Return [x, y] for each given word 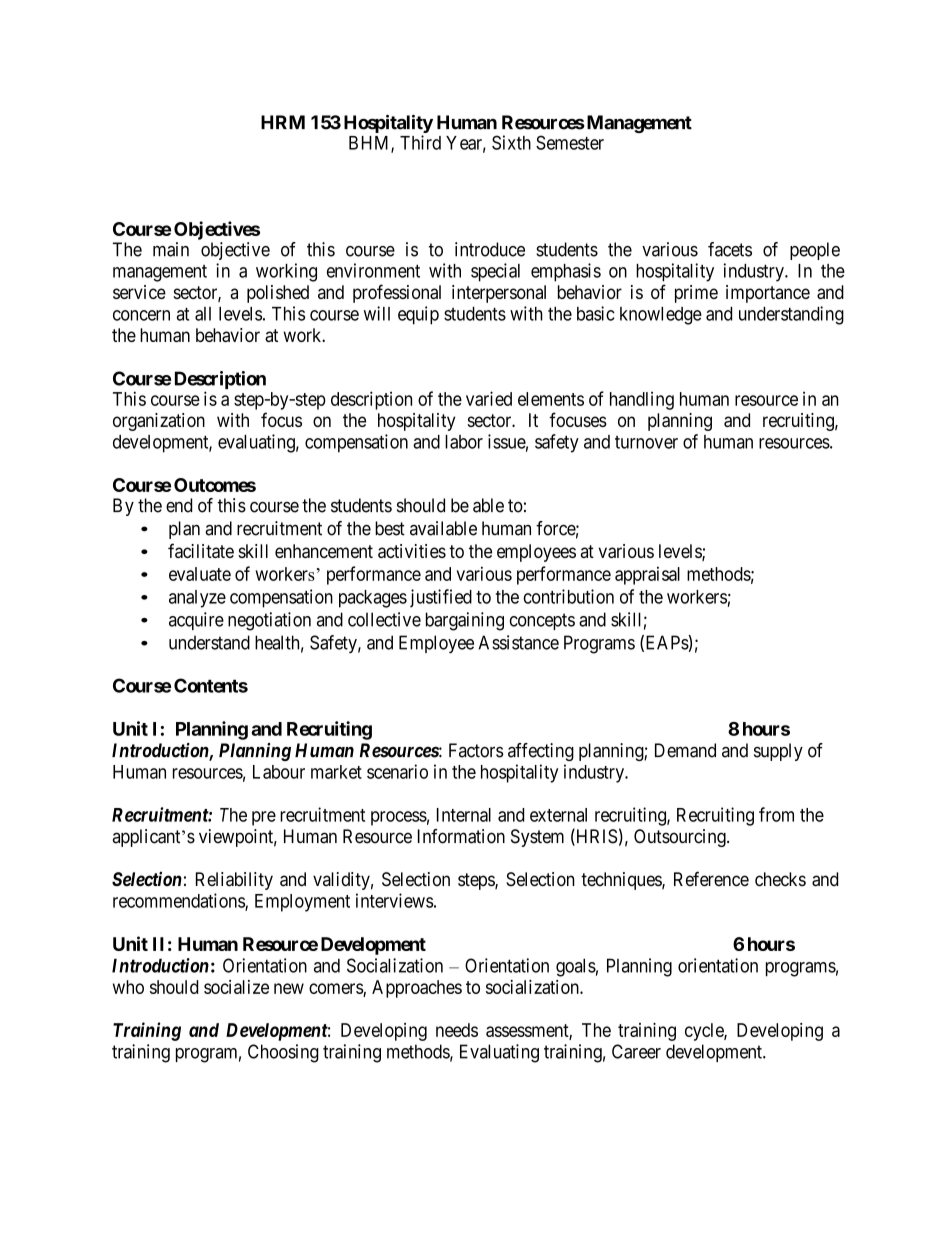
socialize [236, 987]
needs [457, 1030]
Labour [279, 772]
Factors [476, 750]
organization [159, 422]
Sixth [511, 142]
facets [730, 249]
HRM [283, 122]
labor [464, 442]
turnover [646, 442]
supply [778, 752]
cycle [705, 1032]
